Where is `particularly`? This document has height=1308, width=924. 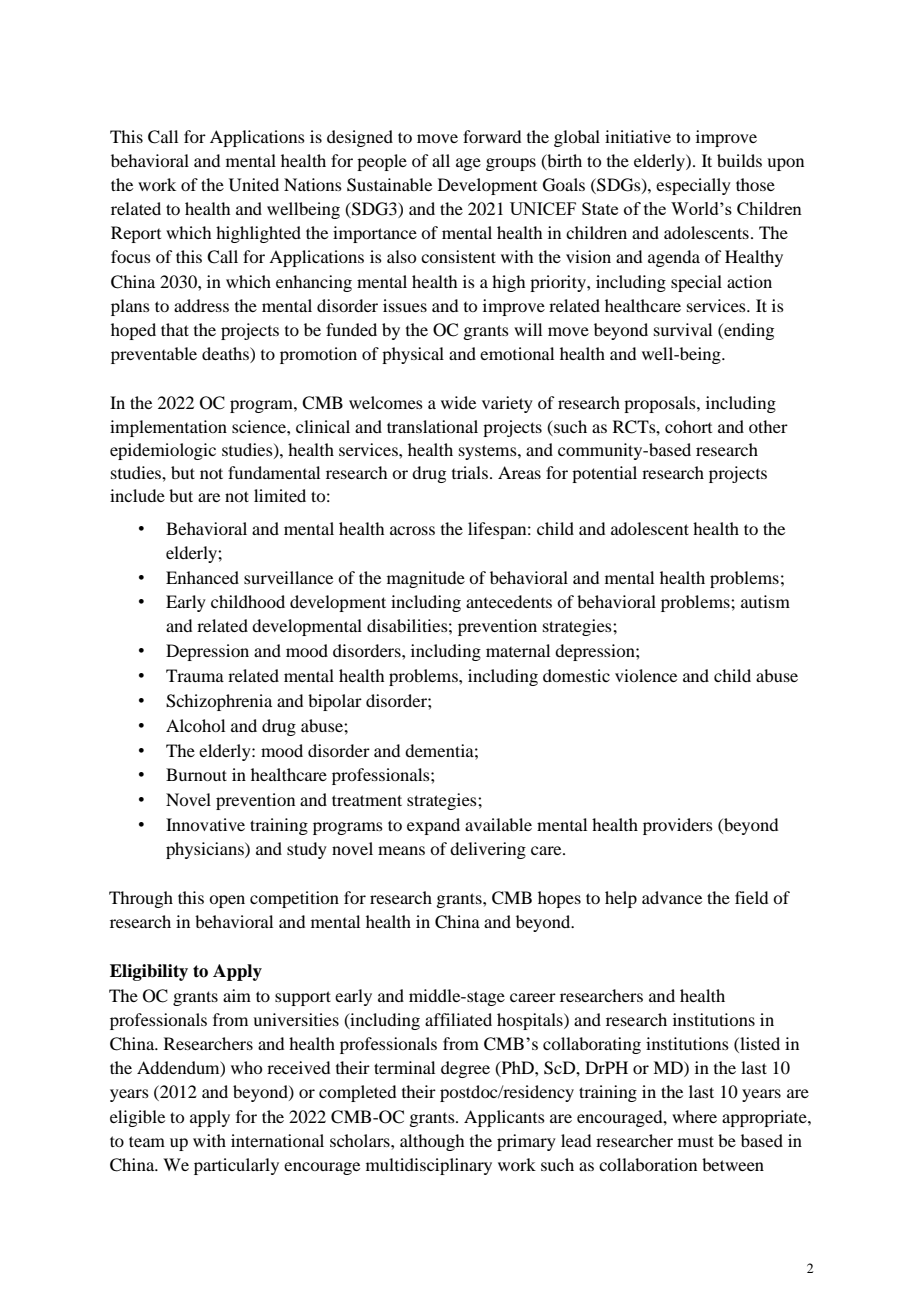 particularly is located at coordinates (236, 1166).
